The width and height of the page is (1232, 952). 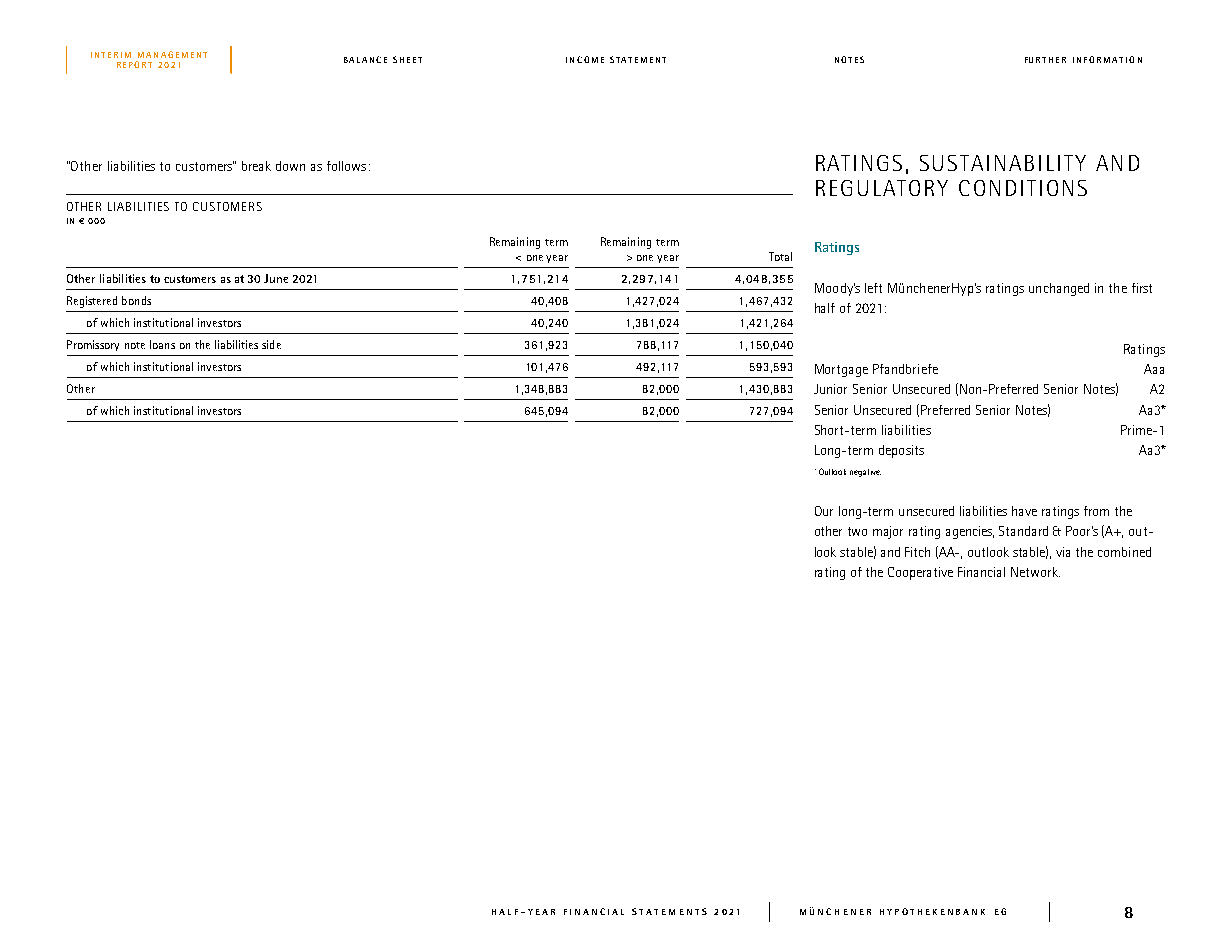 I want to click on FURTHER, so click(x=1045, y=60).
